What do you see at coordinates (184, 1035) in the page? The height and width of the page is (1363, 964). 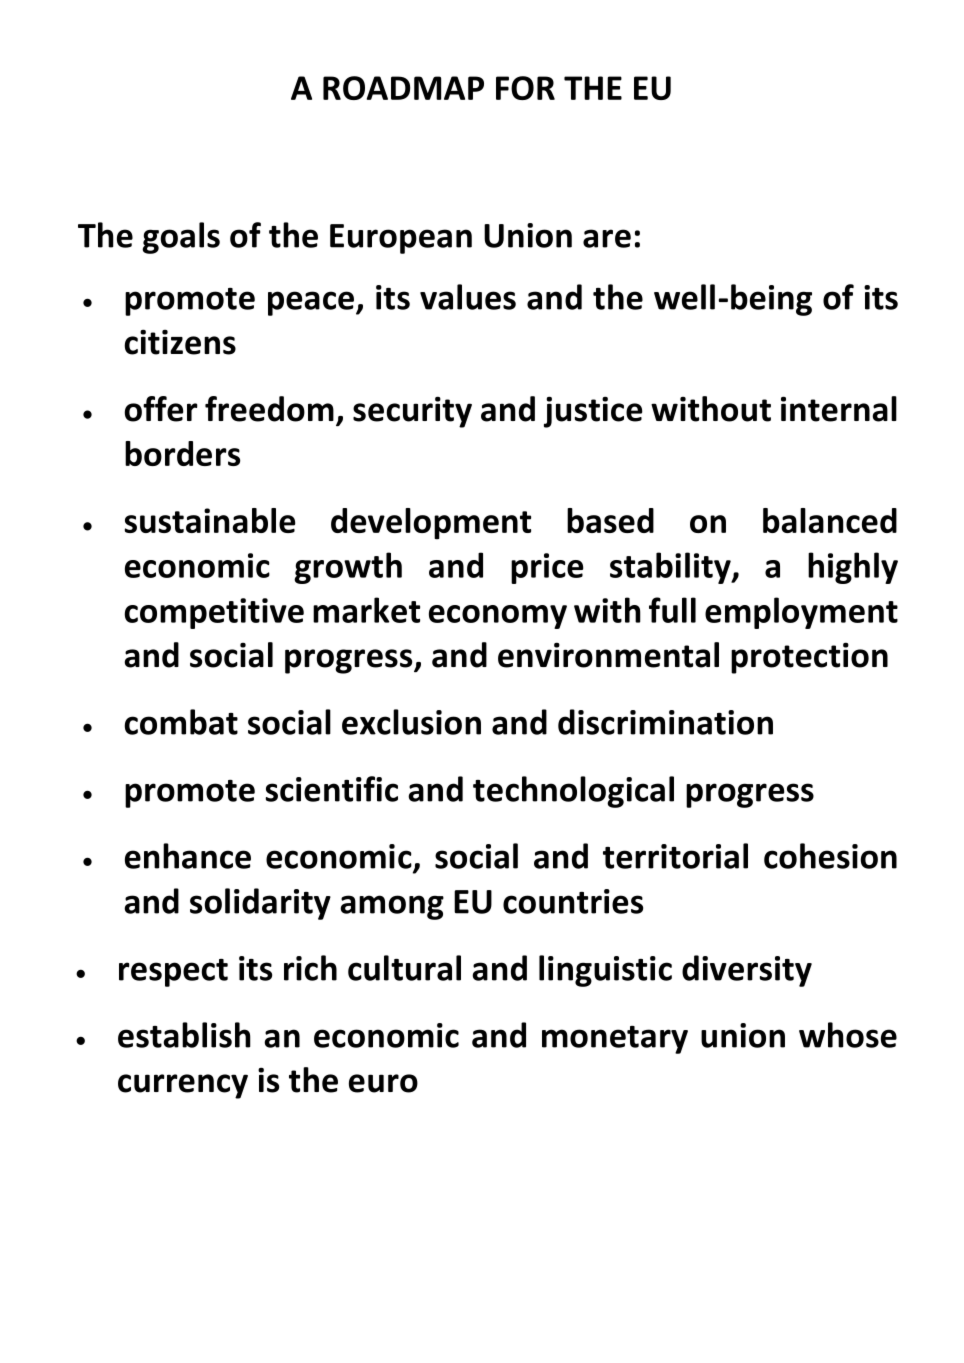 I see `establish` at bounding box center [184, 1035].
